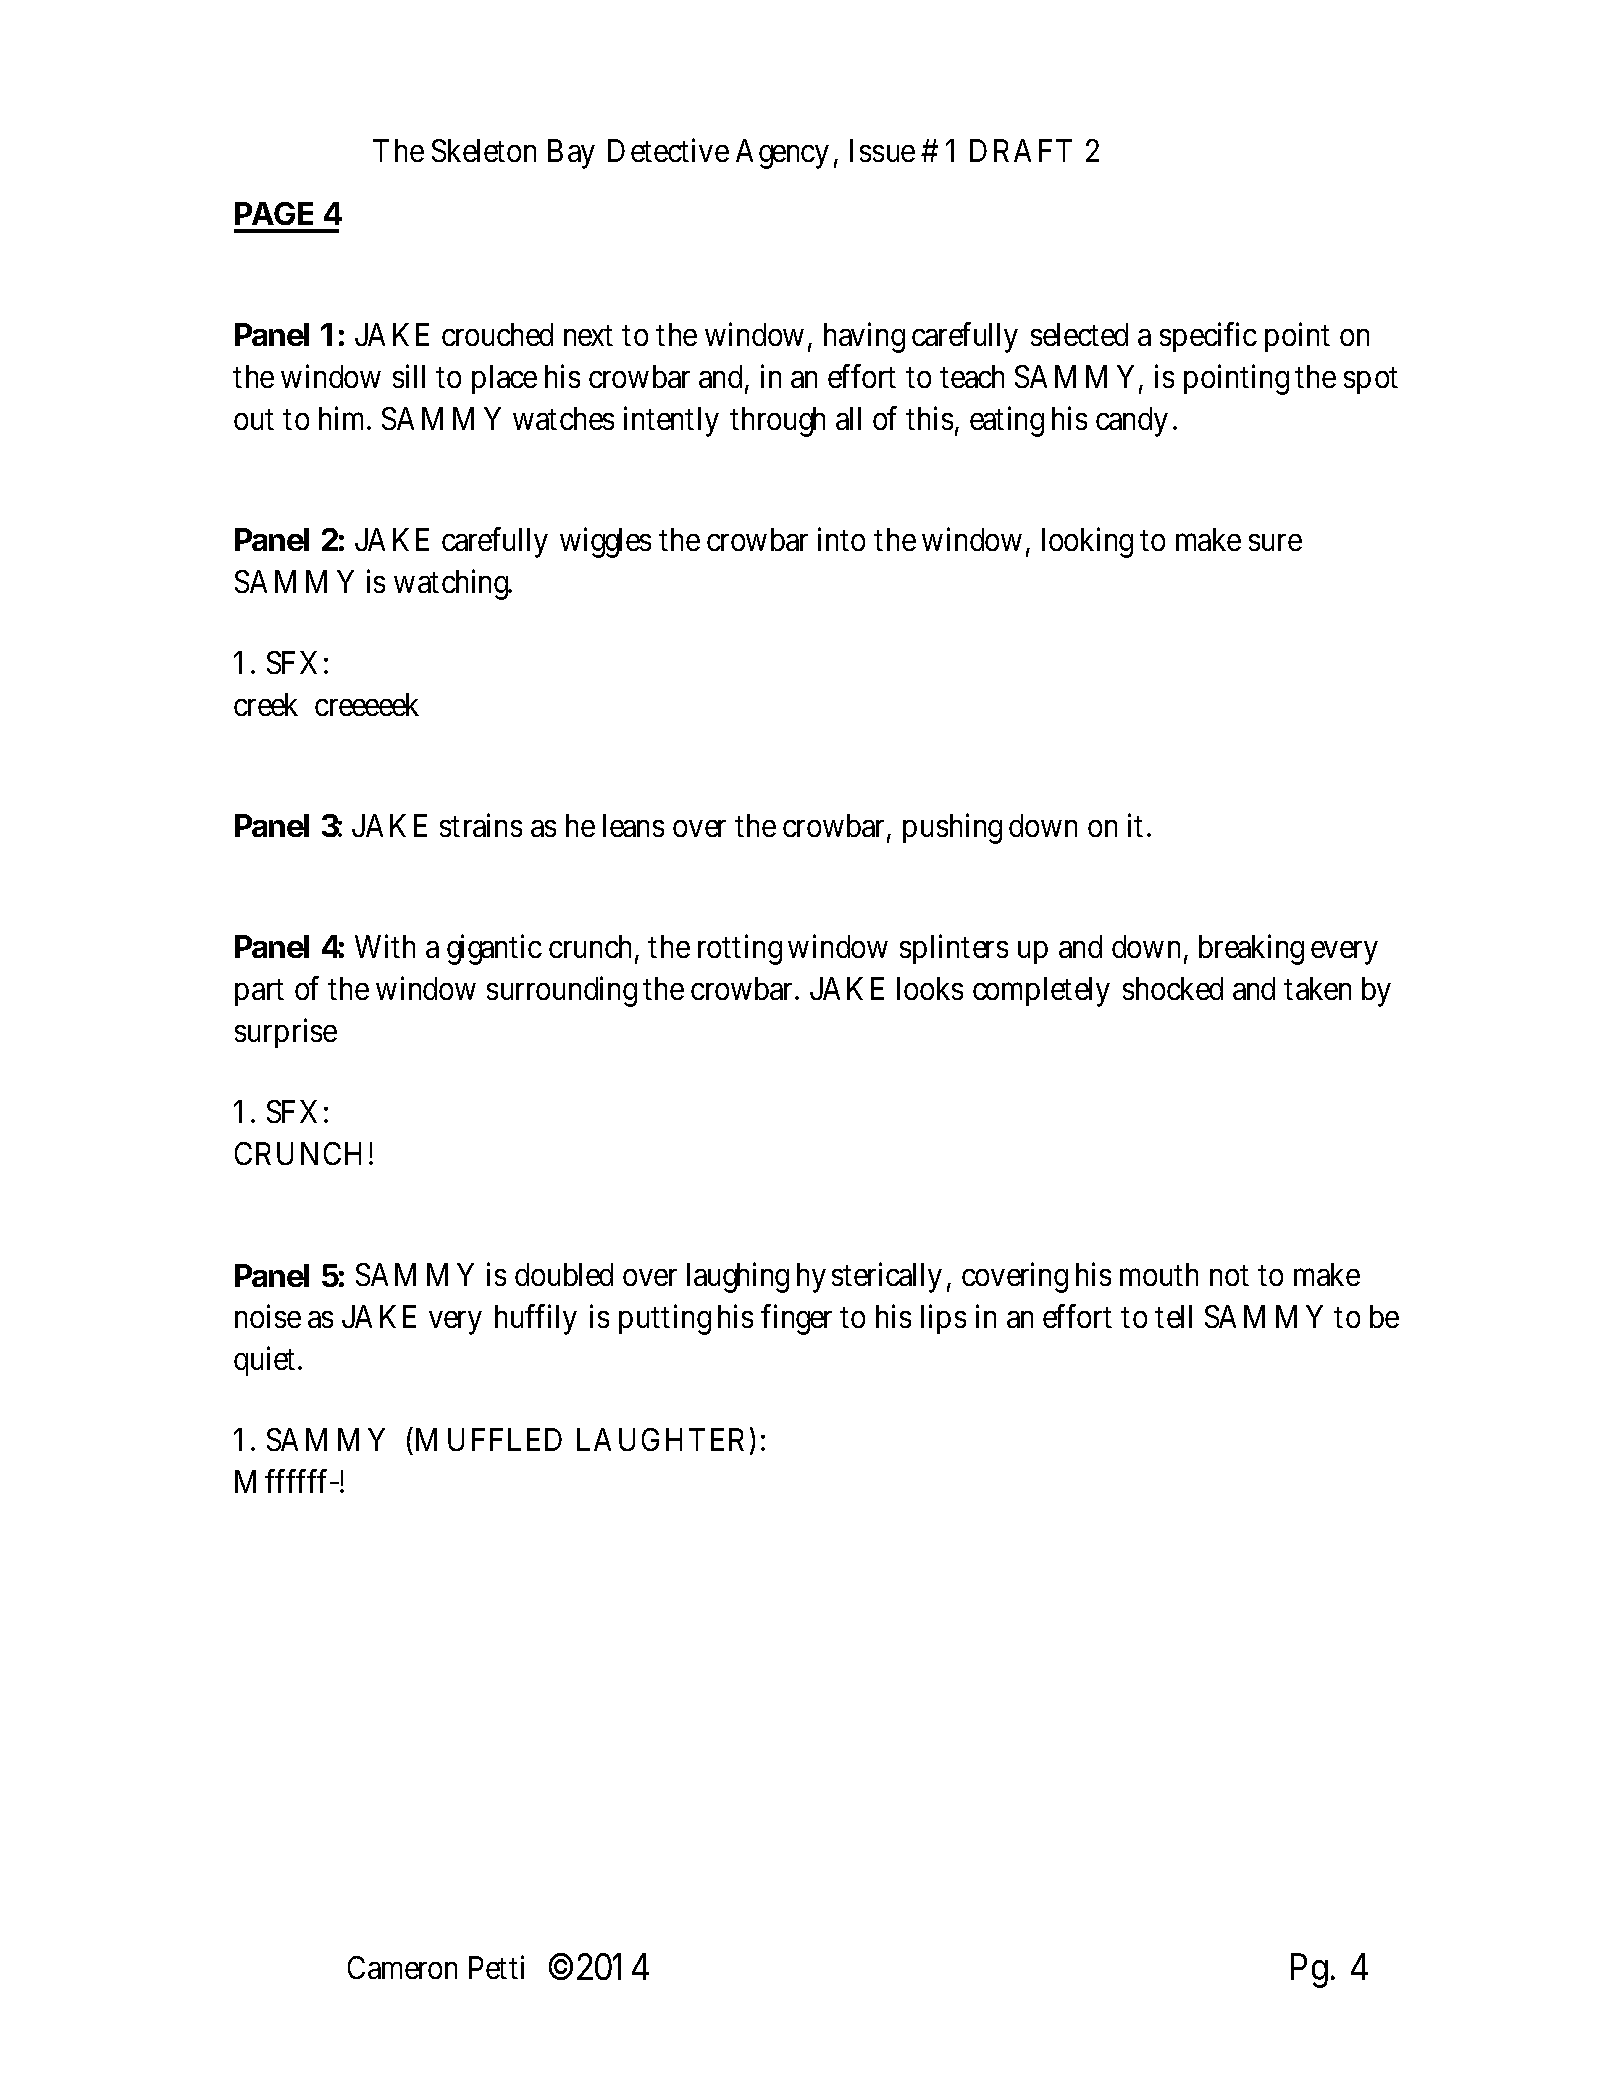 The height and width of the image is (2080, 1608). Describe the element at coordinates (484, 150) in the image. I see `Skeleton` at that location.
